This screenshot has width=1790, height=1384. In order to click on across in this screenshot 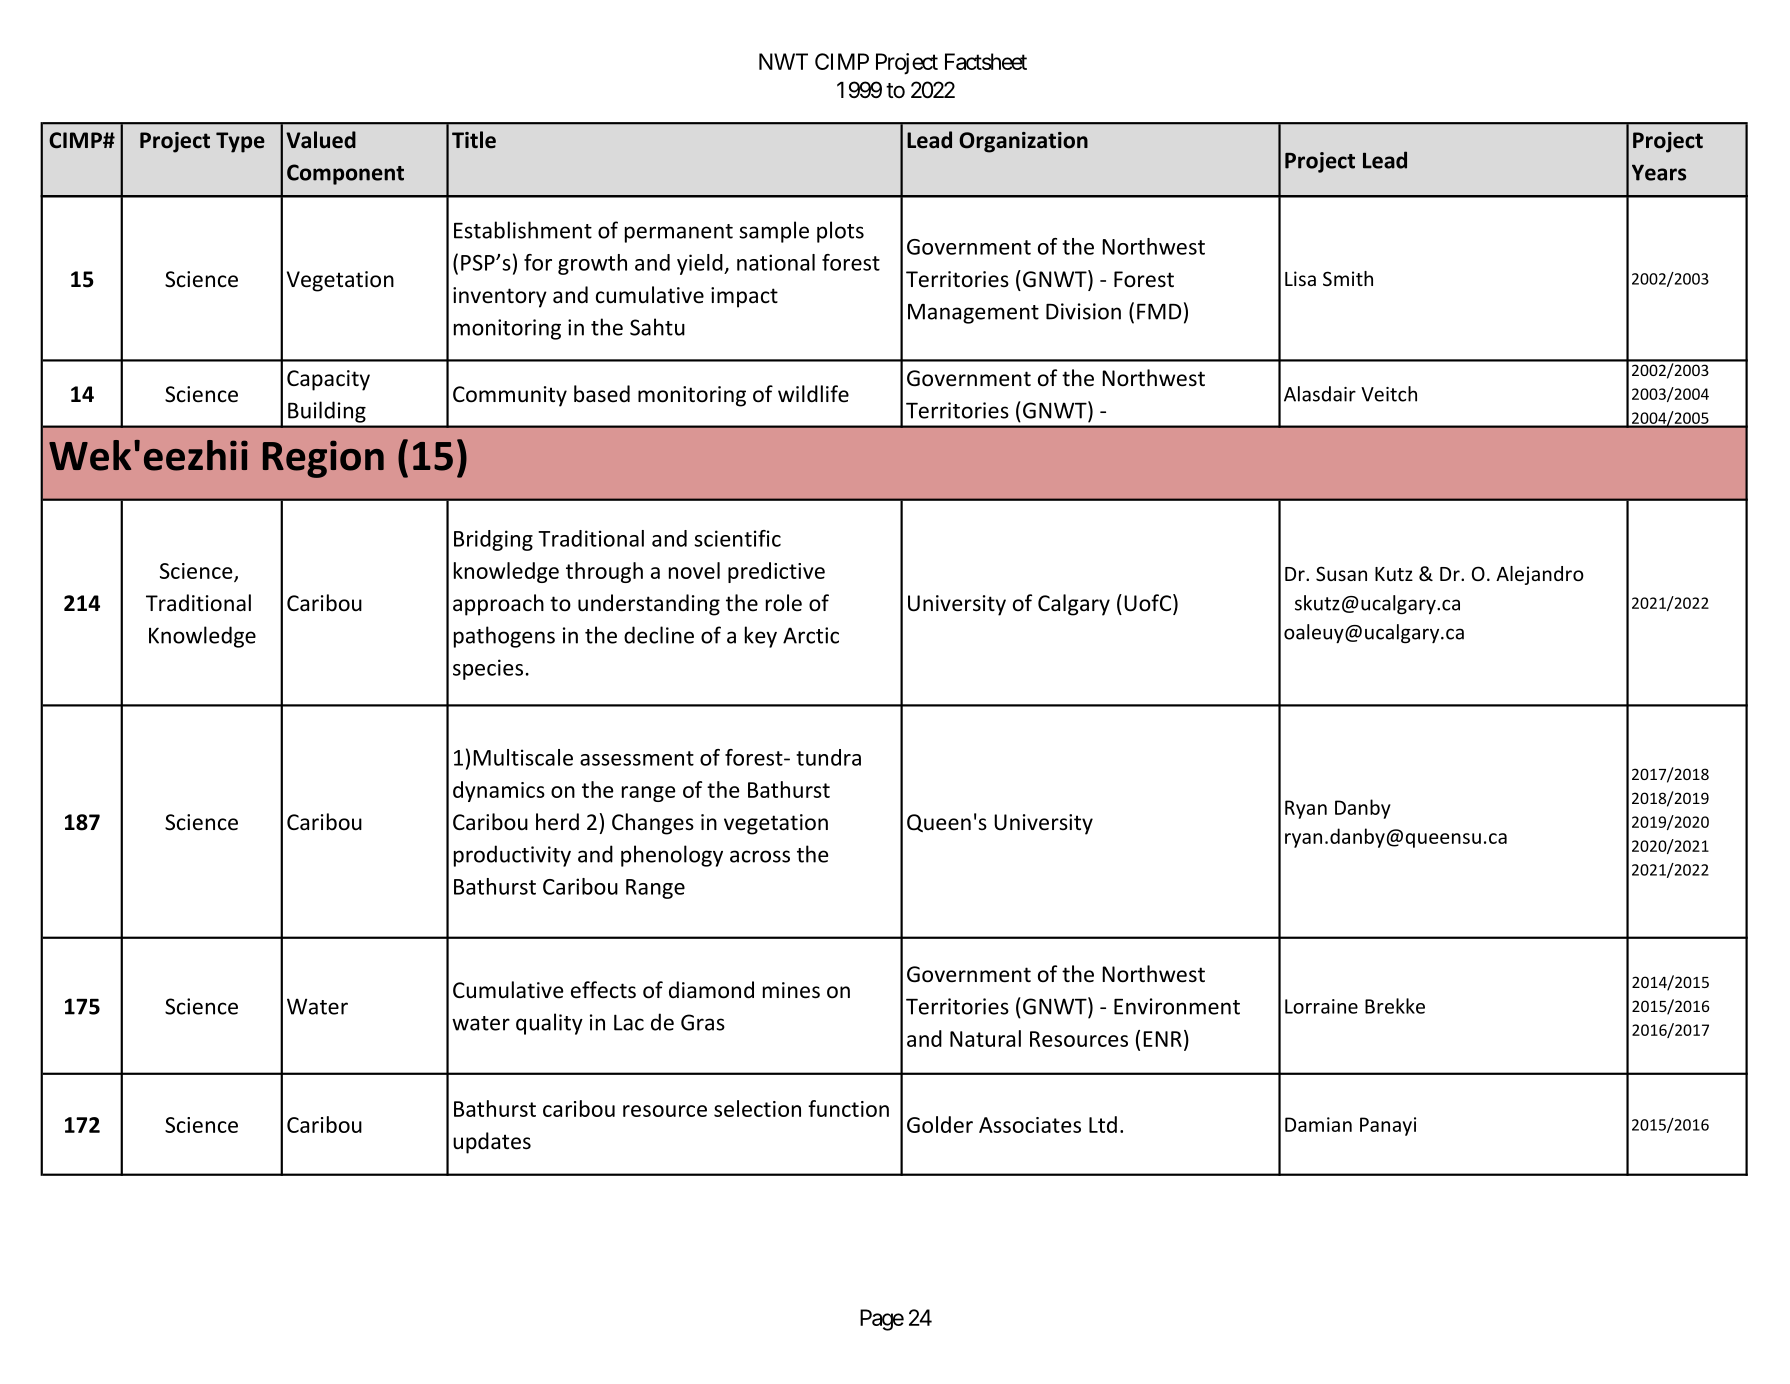, I will do `click(760, 856)`.
